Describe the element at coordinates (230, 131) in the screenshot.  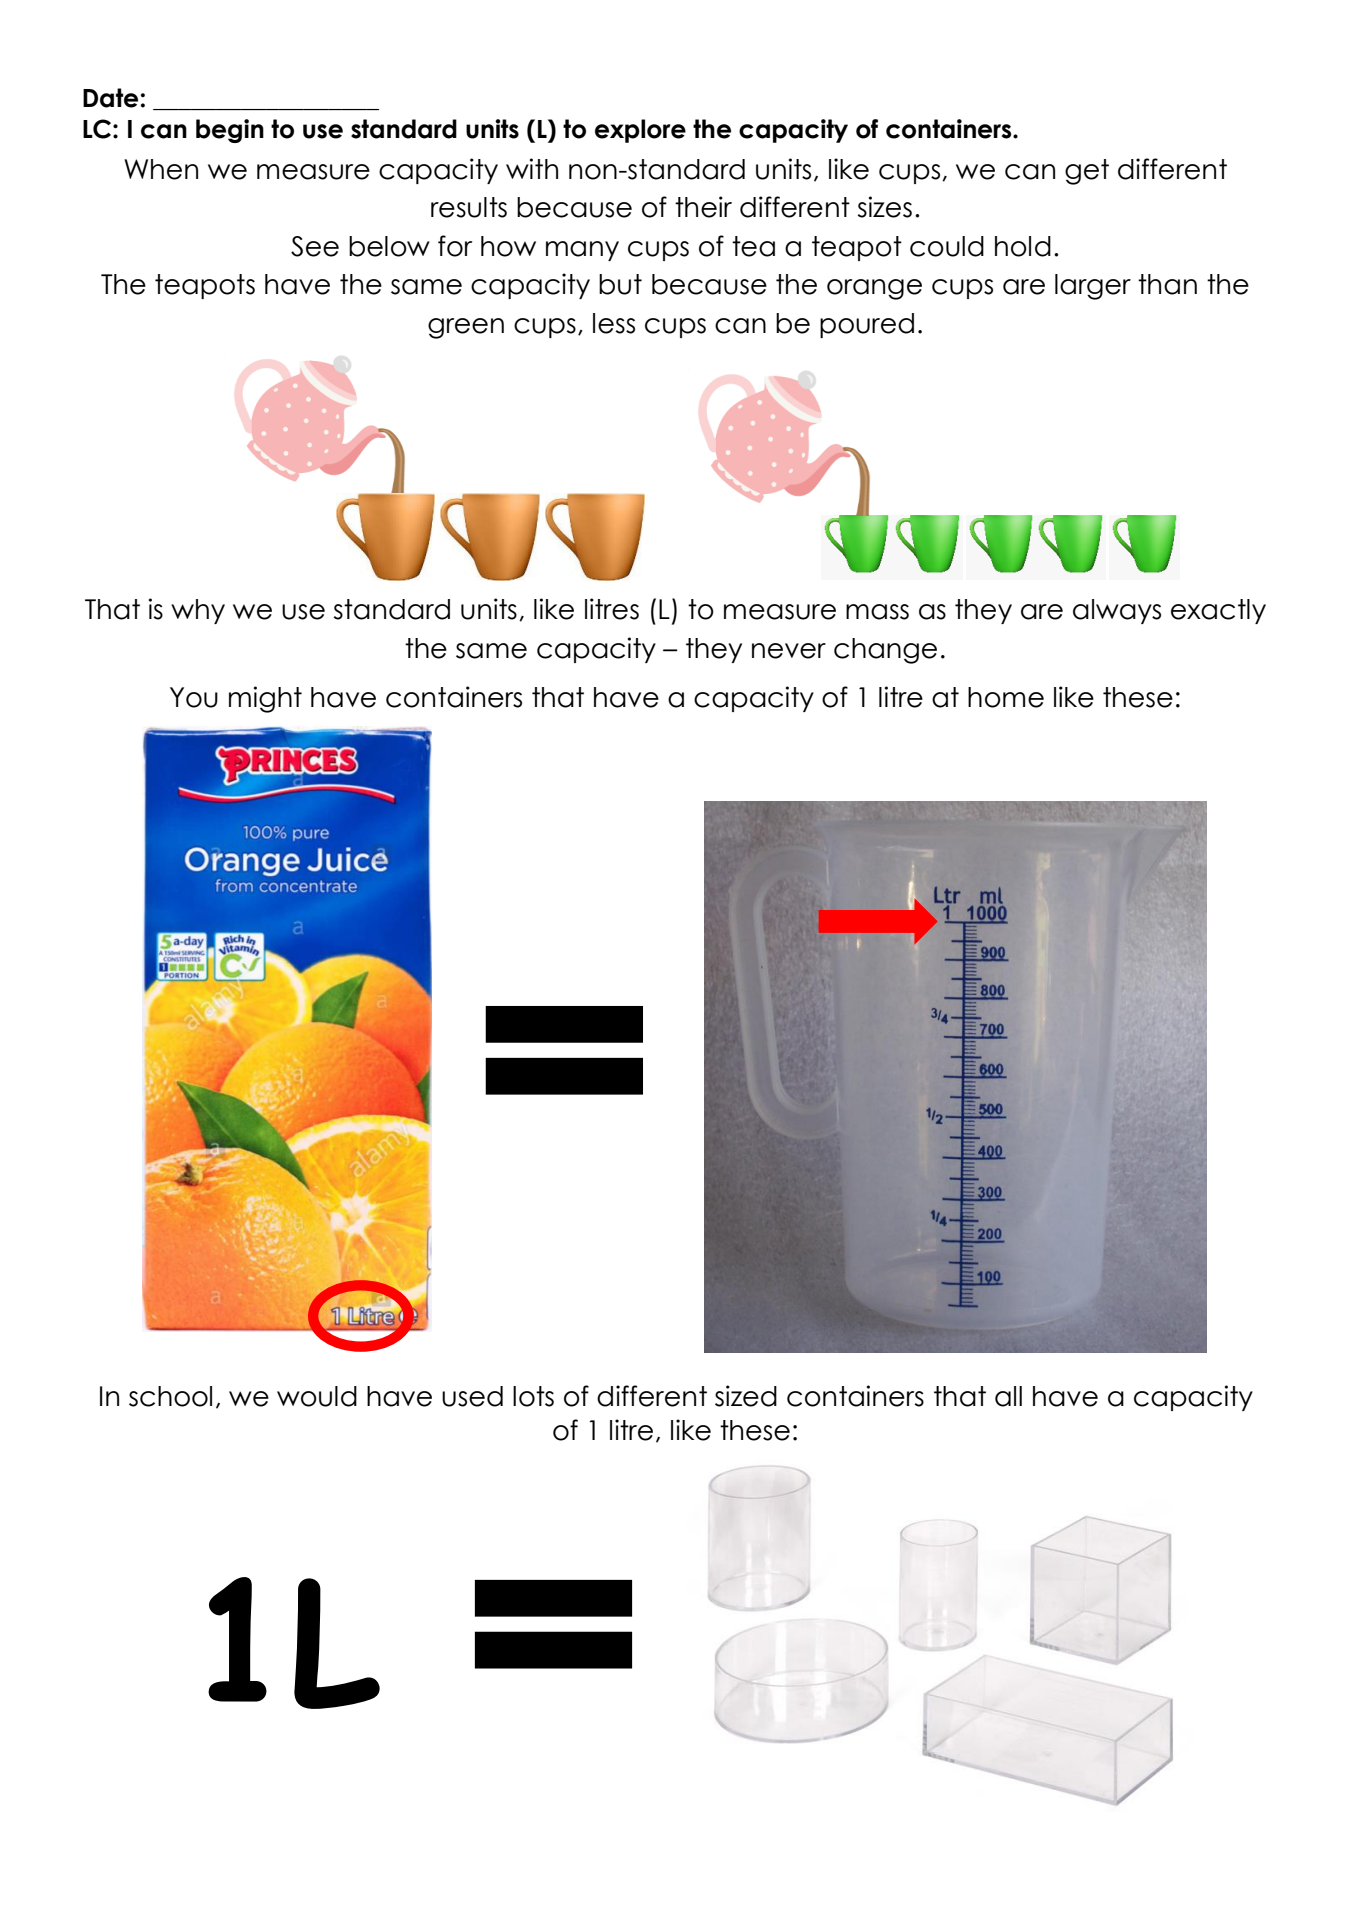
I see `begin` at that location.
